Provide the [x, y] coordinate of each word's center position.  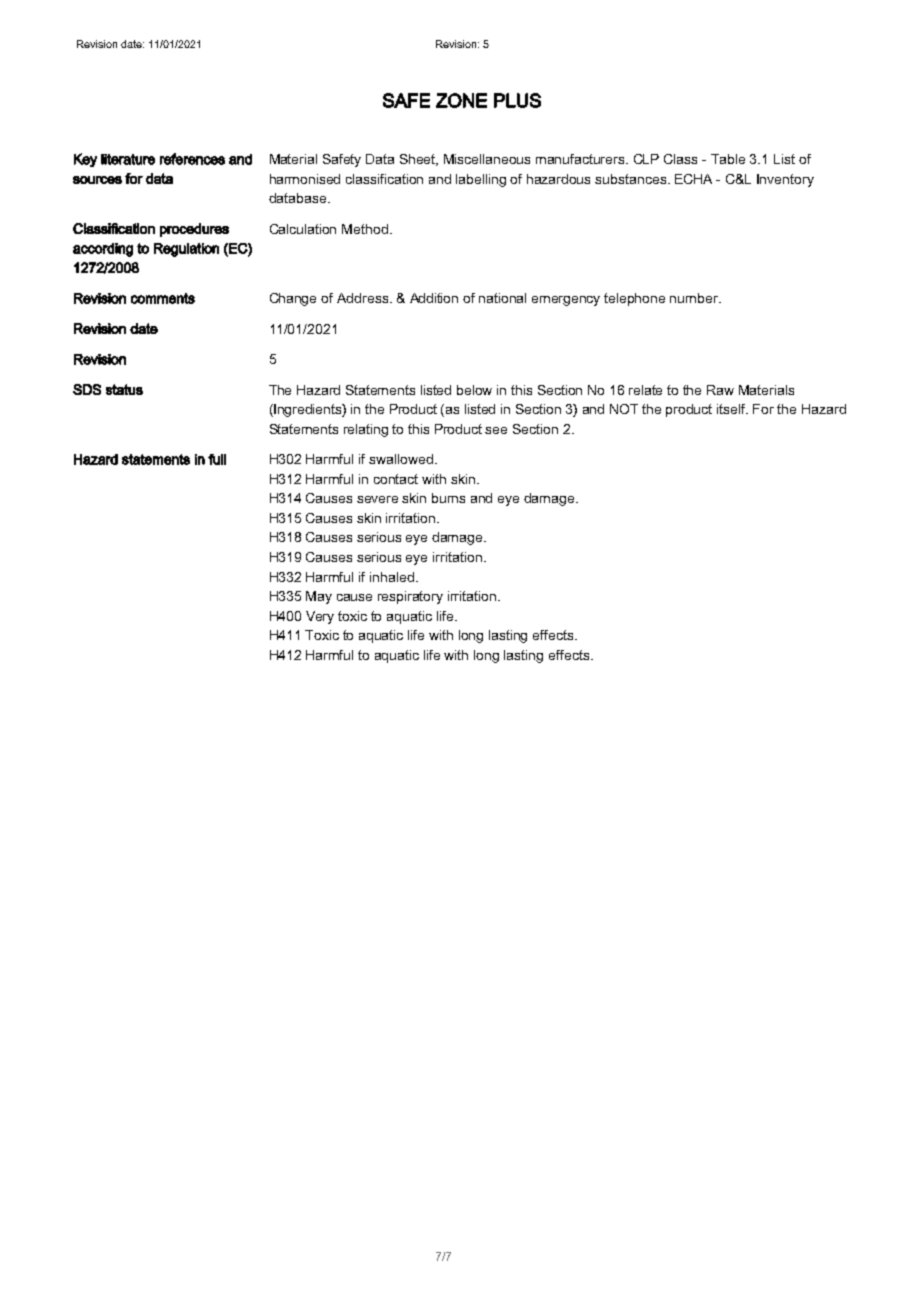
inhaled [392, 577]
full [217, 459]
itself [732, 409]
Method [365, 229]
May [319, 597]
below [474, 390]
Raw [720, 390]
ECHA [693, 179]
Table [728, 159]
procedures [194, 230]
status [124, 389]
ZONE [461, 100]
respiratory [410, 597]
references [192, 159]
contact [396, 479]
